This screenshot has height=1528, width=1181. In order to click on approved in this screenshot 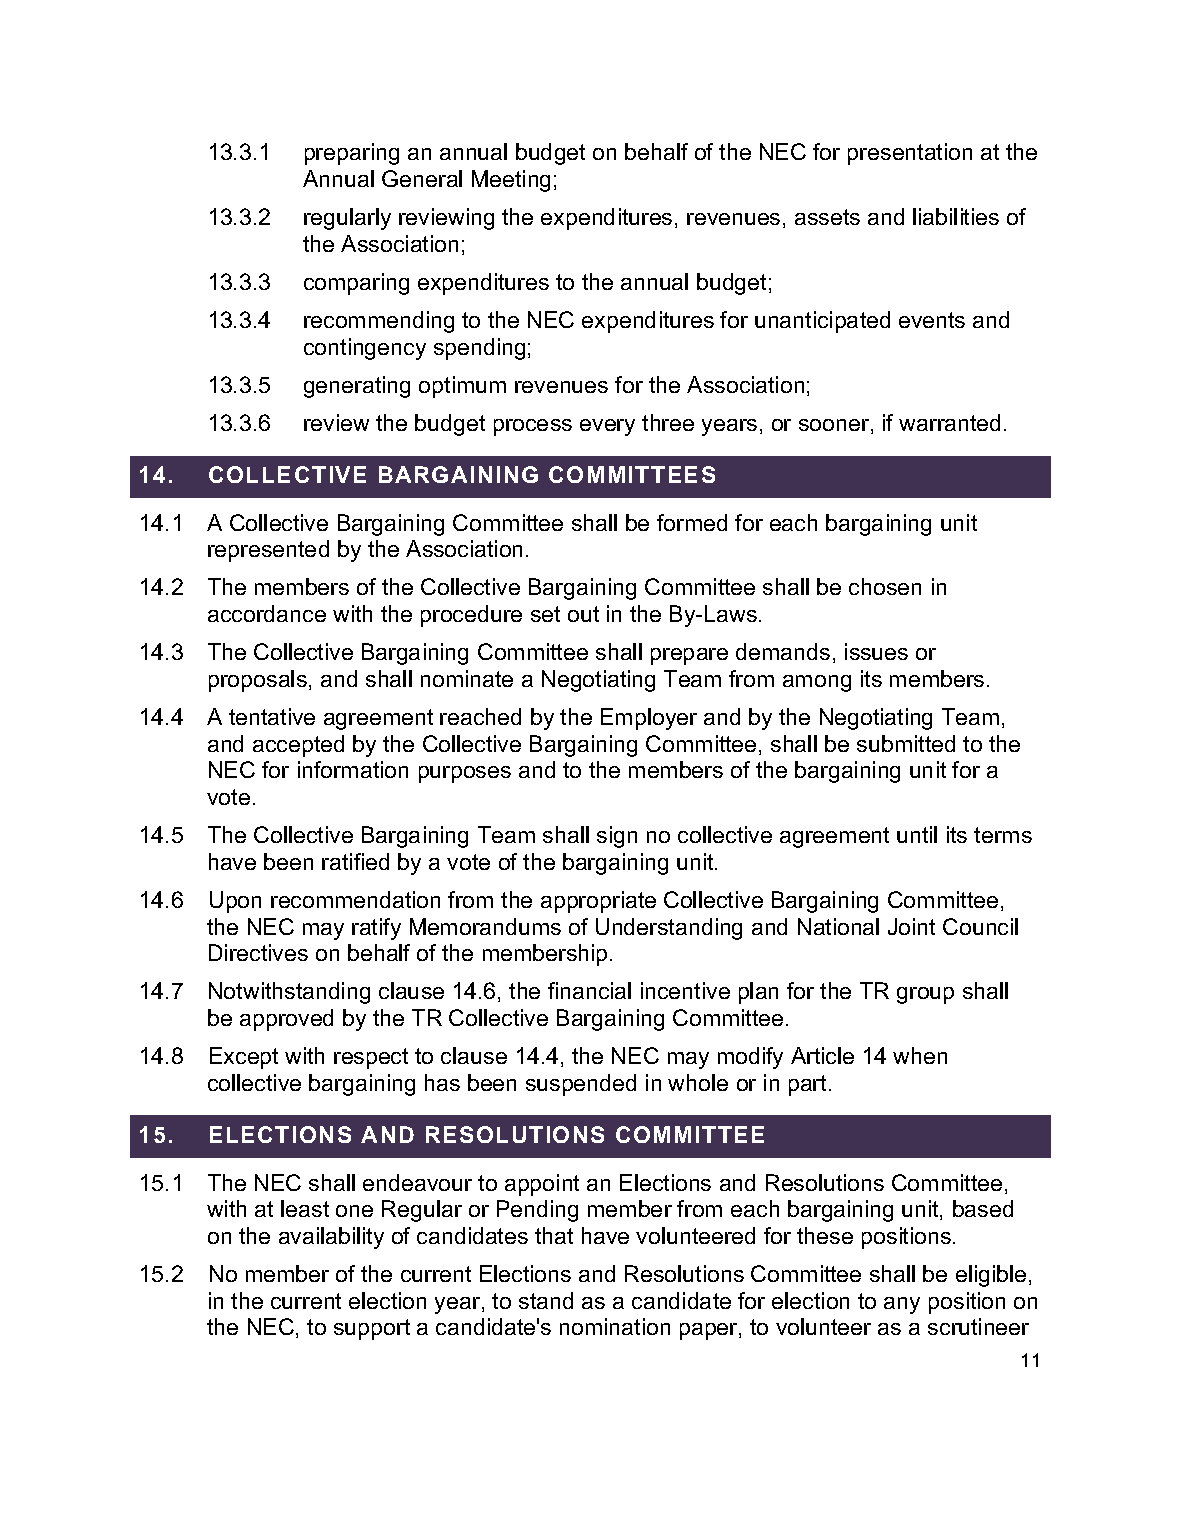, I will do `click(286, 1020)`.
